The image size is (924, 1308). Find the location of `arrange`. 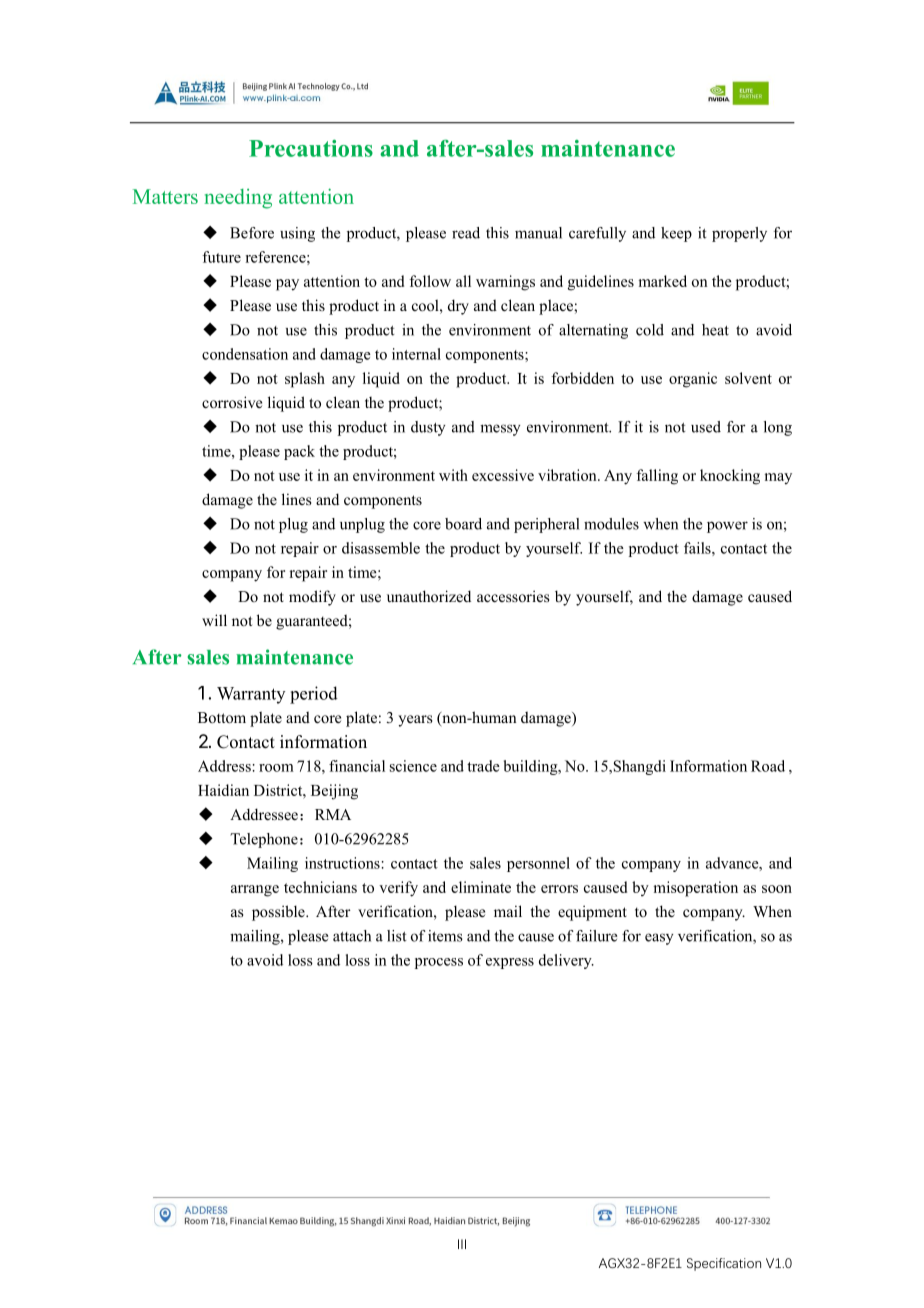

arrange is located at coordinates (255, 891).
